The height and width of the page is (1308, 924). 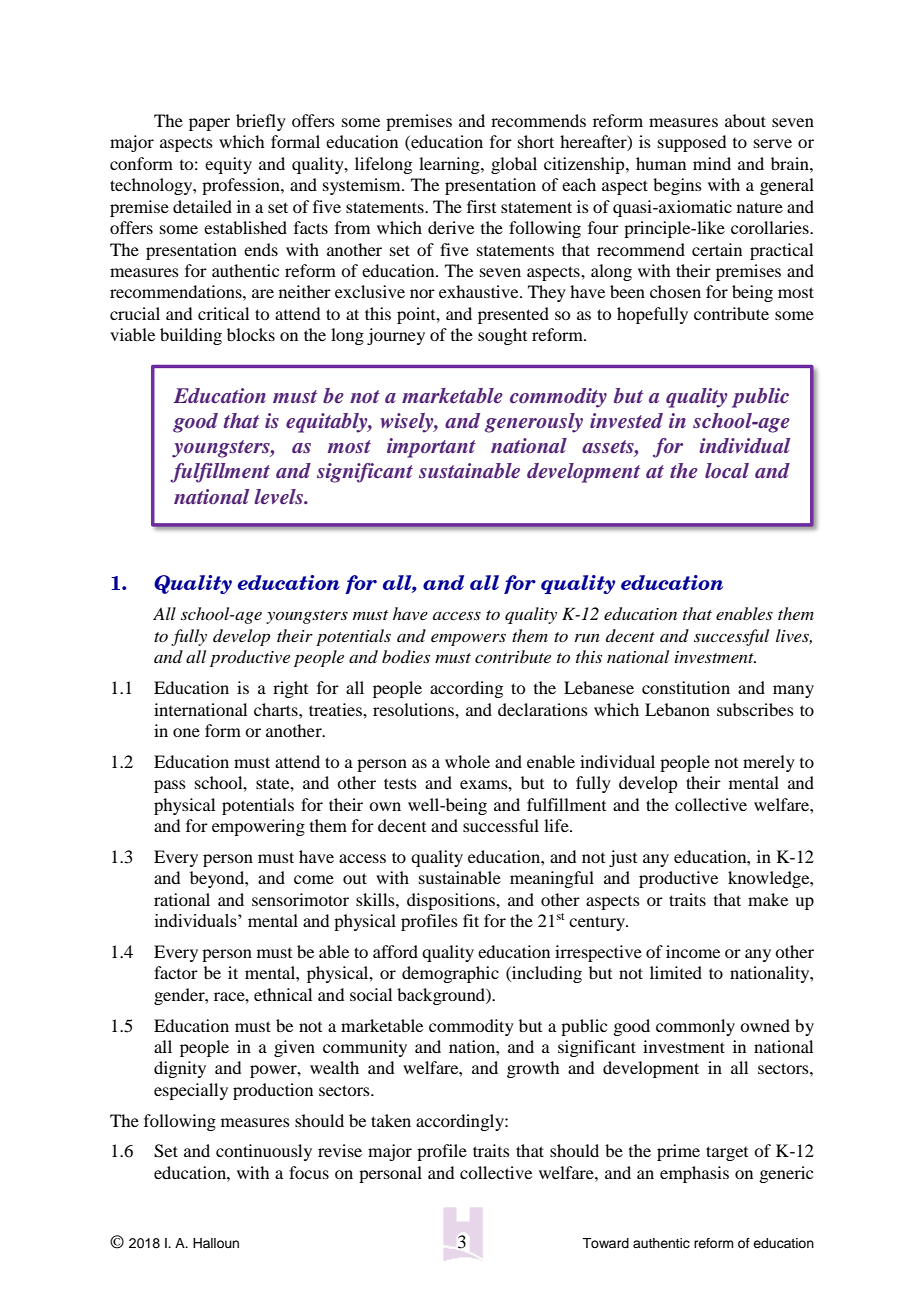 What do you see at coordinates (264, 1152) in the page?
I see `continuously` at bounding box center [264, 1152].
